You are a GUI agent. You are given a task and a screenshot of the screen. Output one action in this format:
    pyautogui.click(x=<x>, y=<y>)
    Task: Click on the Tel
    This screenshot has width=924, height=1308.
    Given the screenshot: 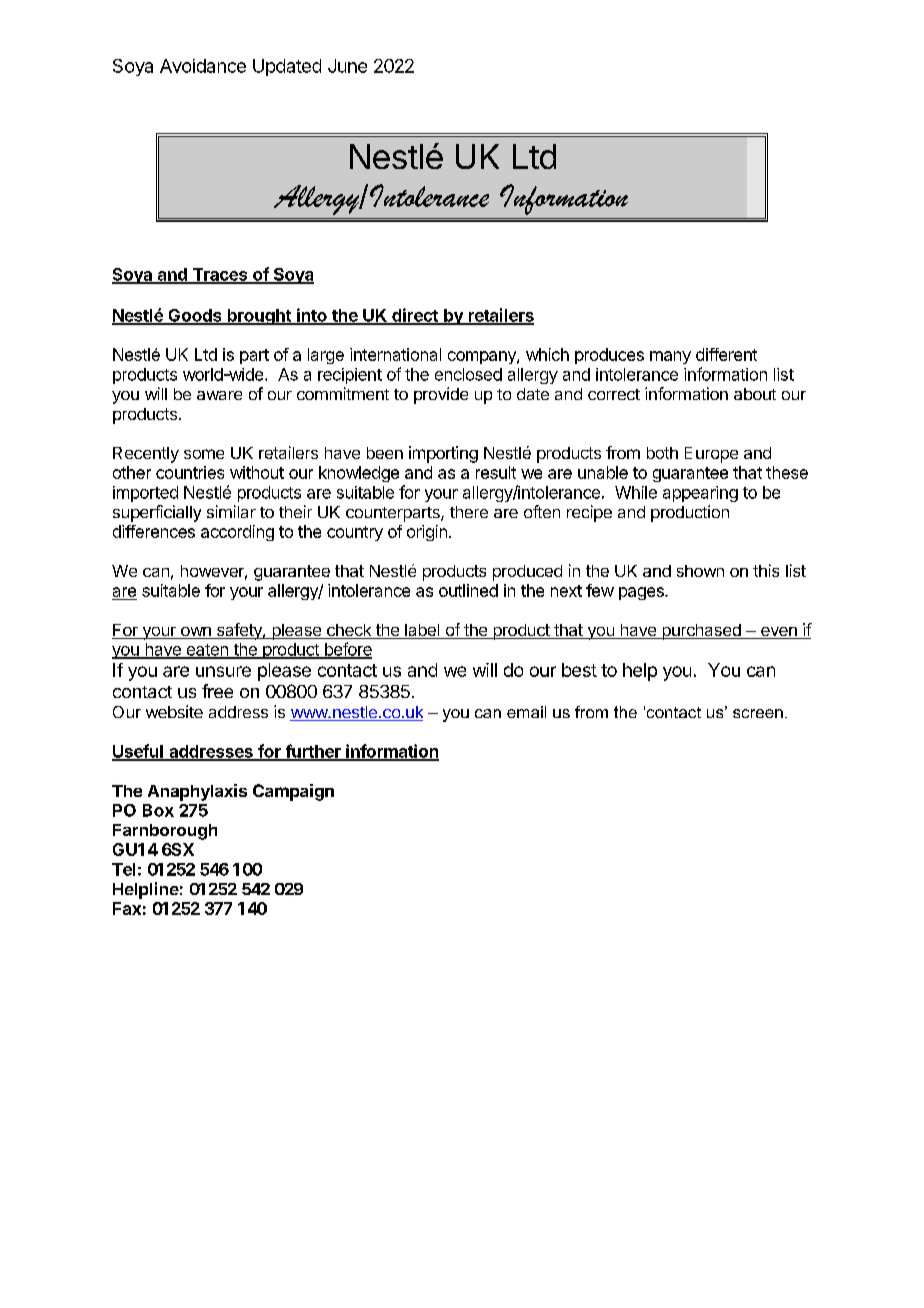 What is the action you would take?
    pyautogui.click(x=123, y=869)
